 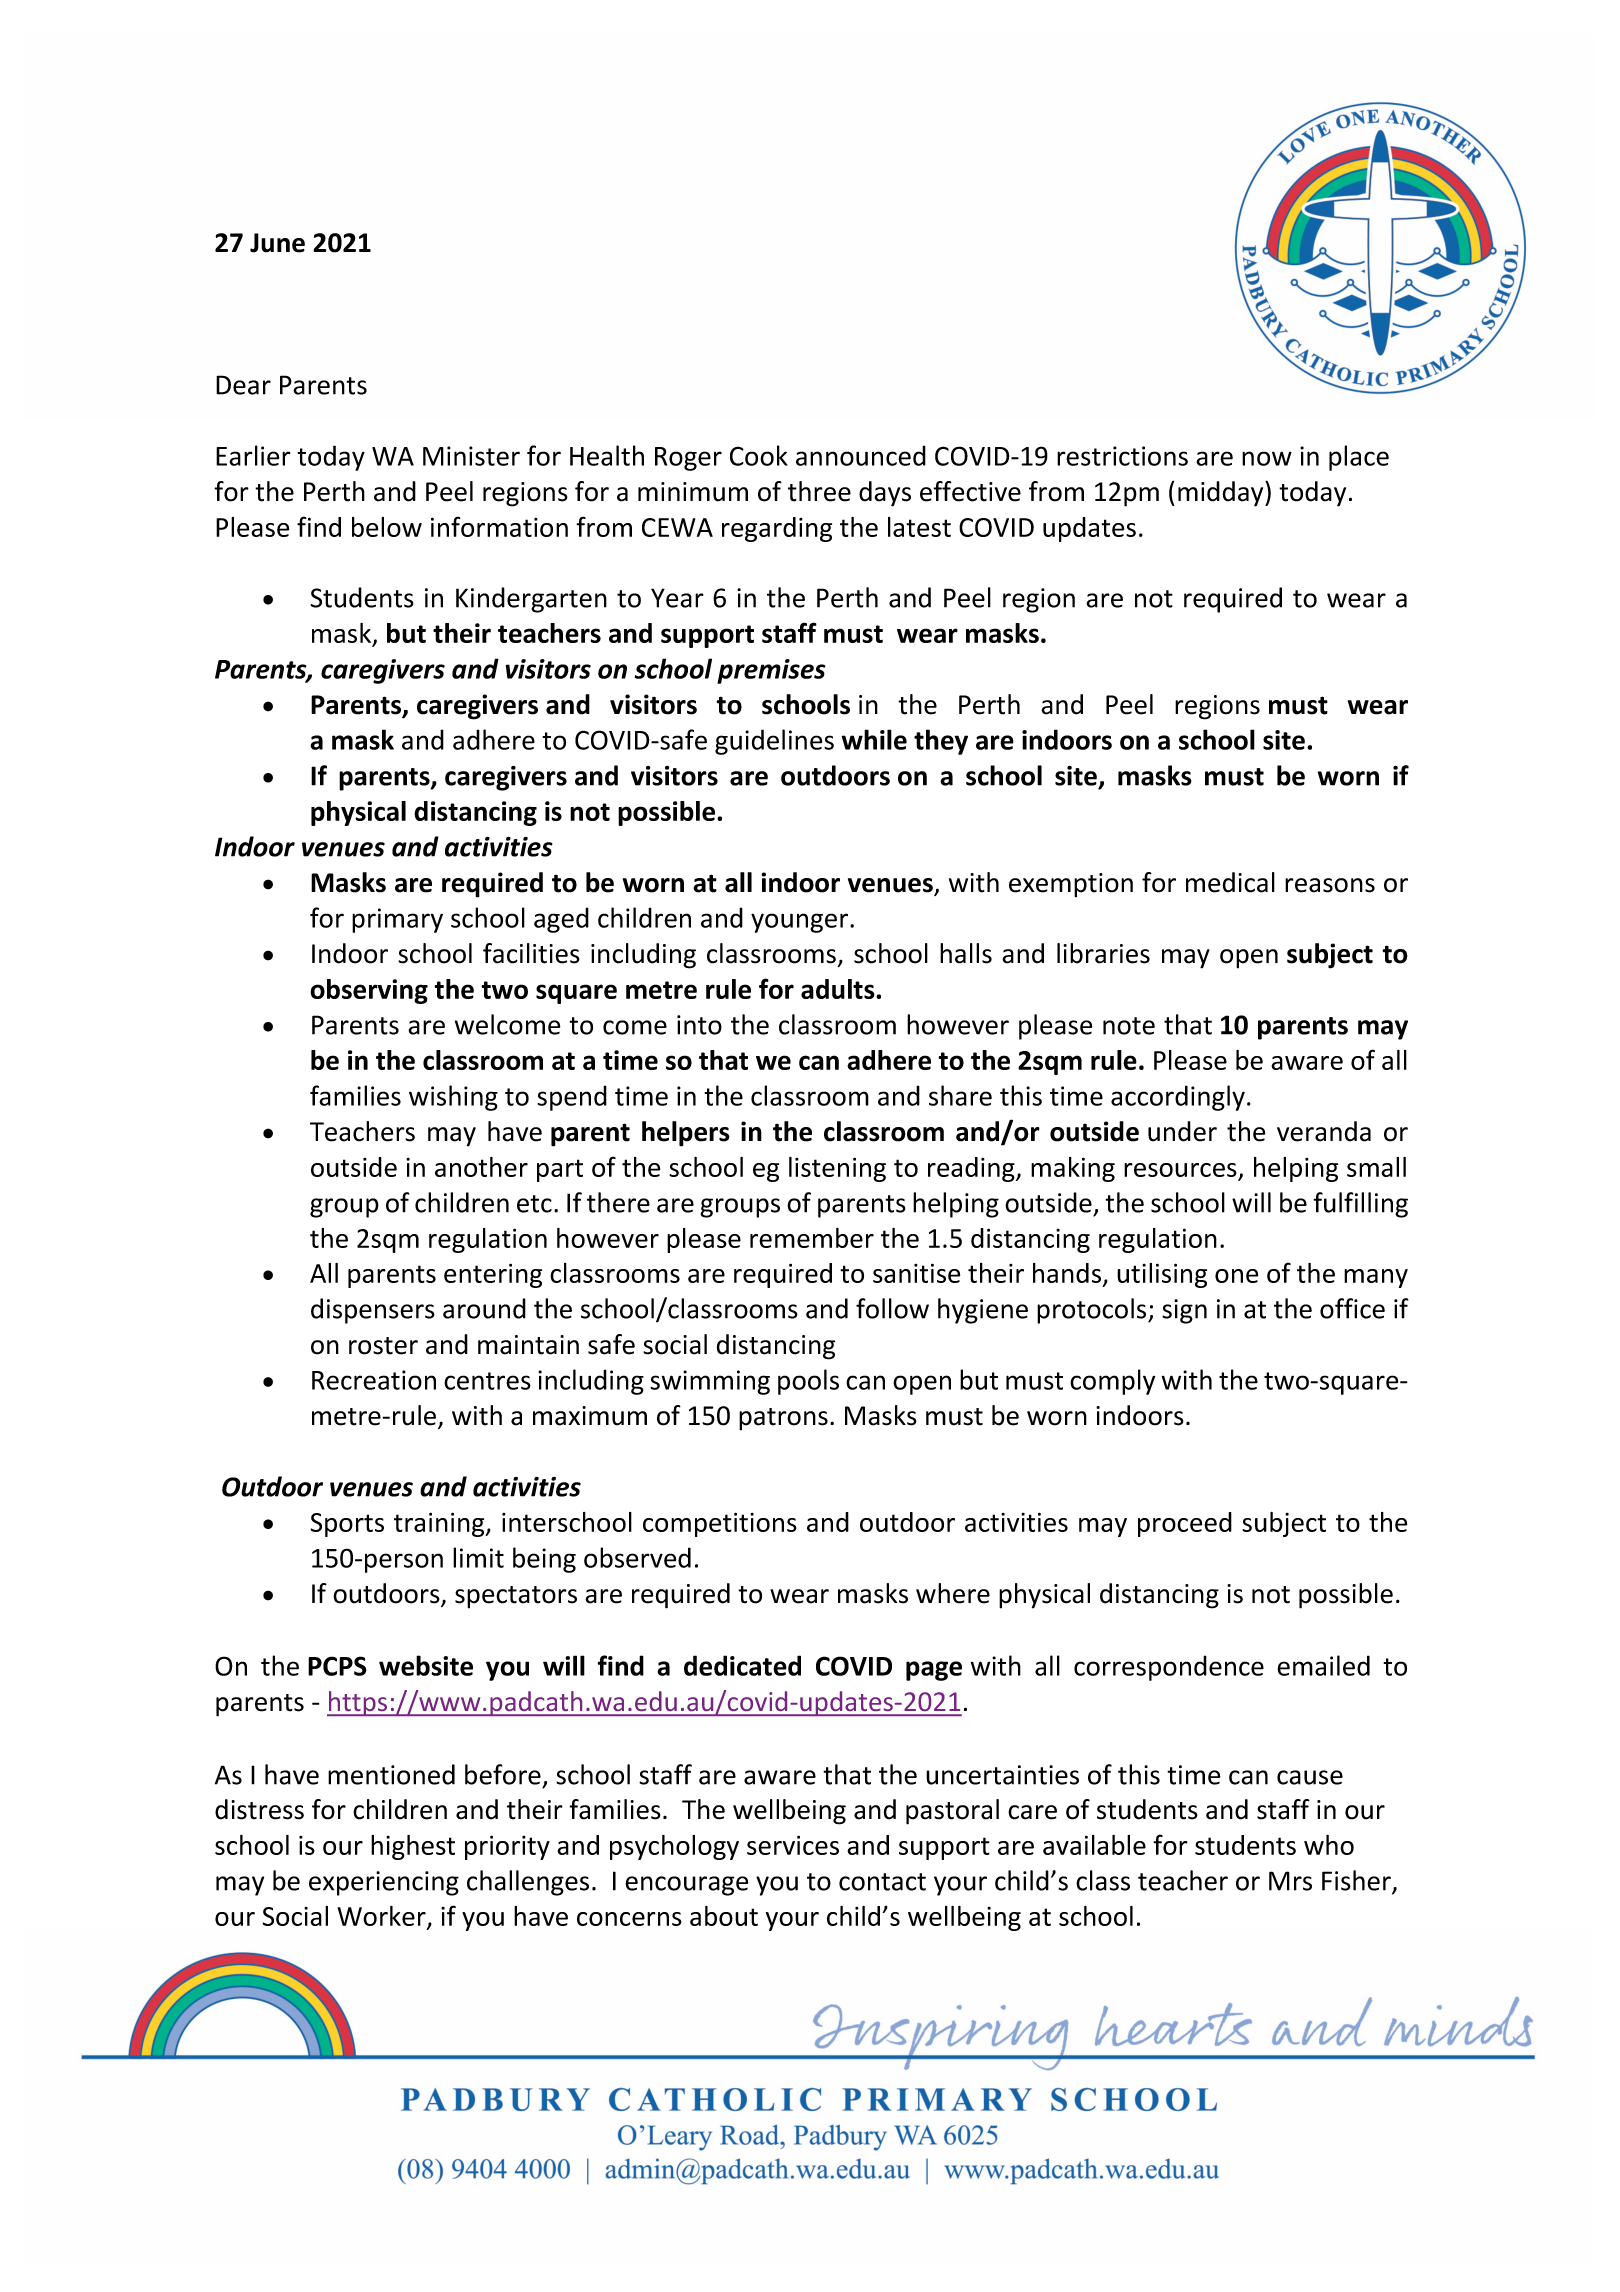 What do you see at coordinates (1178, 1098) in the image?
I see `accordingly` at bounding box center [1178, 1098].
